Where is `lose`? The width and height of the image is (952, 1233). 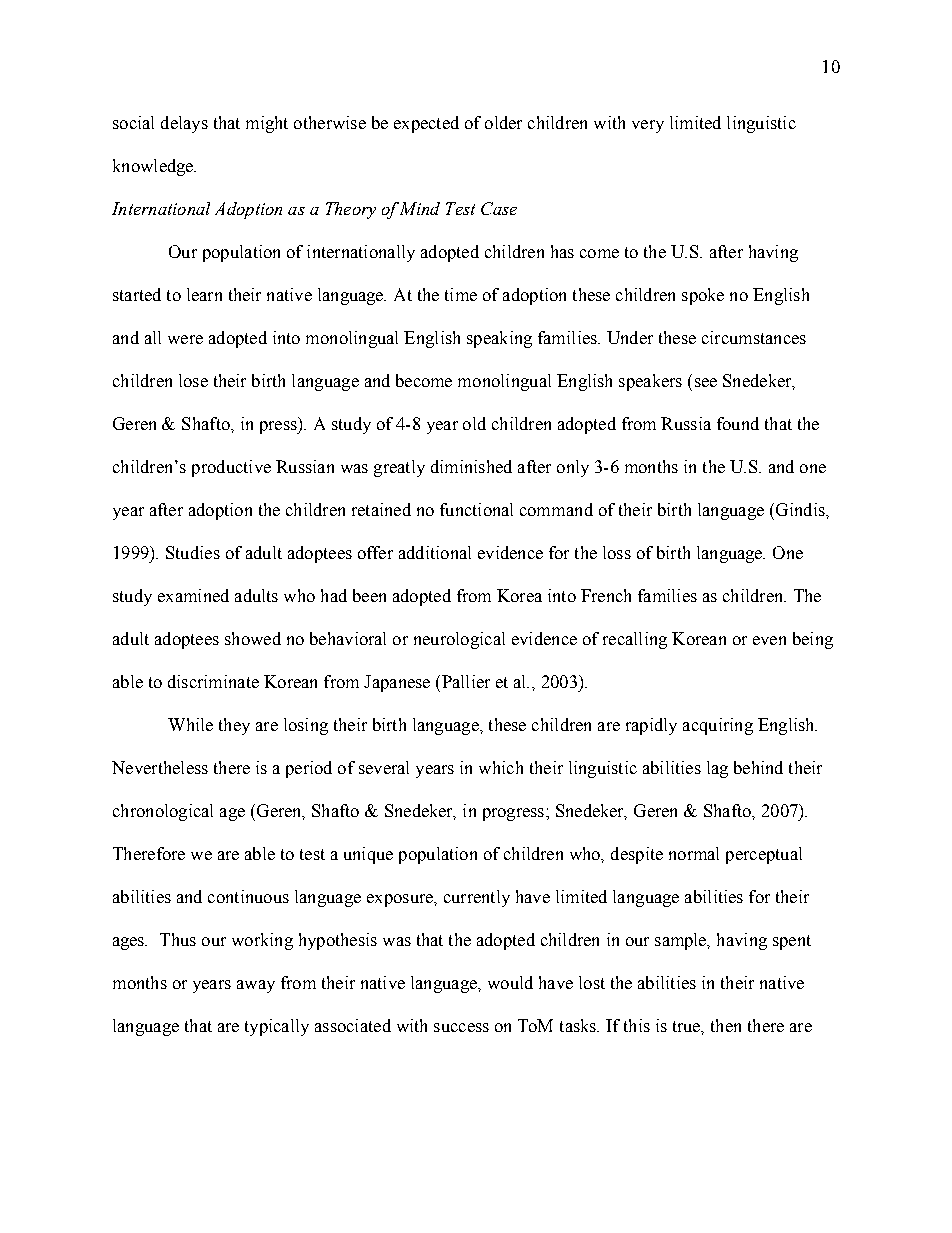 lose is located at coordinates (193, 380).
